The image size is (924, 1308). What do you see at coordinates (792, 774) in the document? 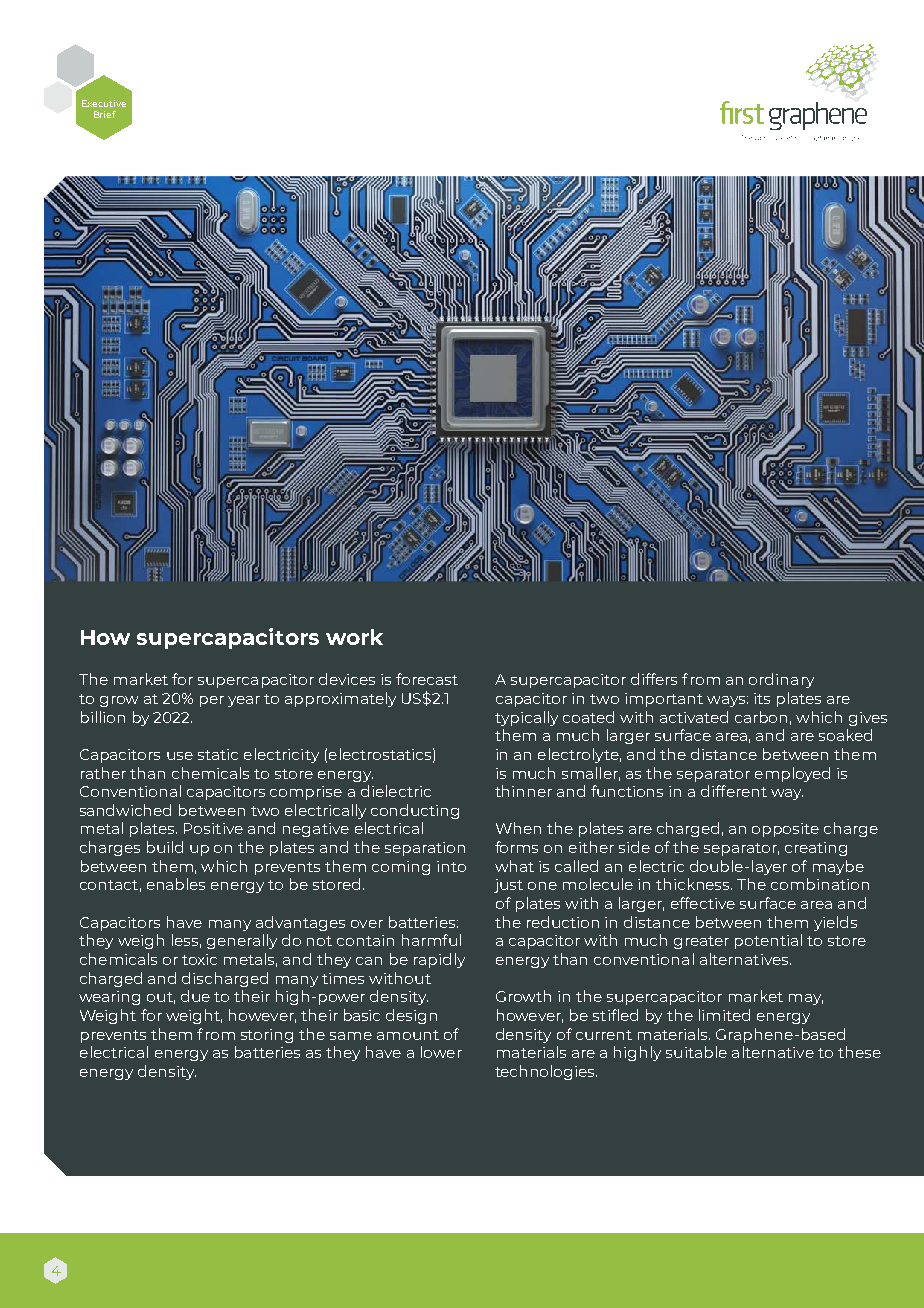
I see `employed` at bounding box center [792, 774].
